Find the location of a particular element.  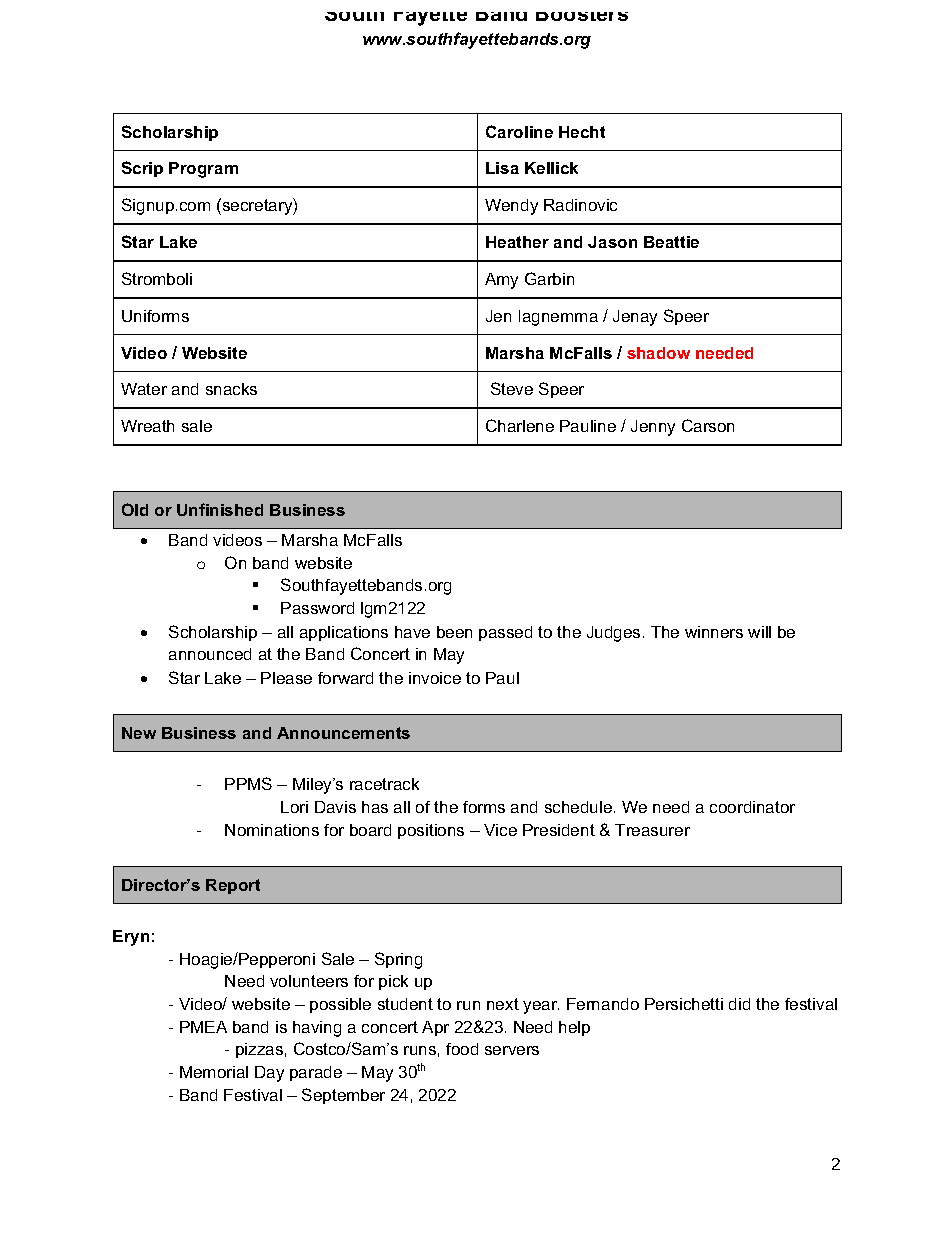

racetrack is located at coordinates (384, 784).
